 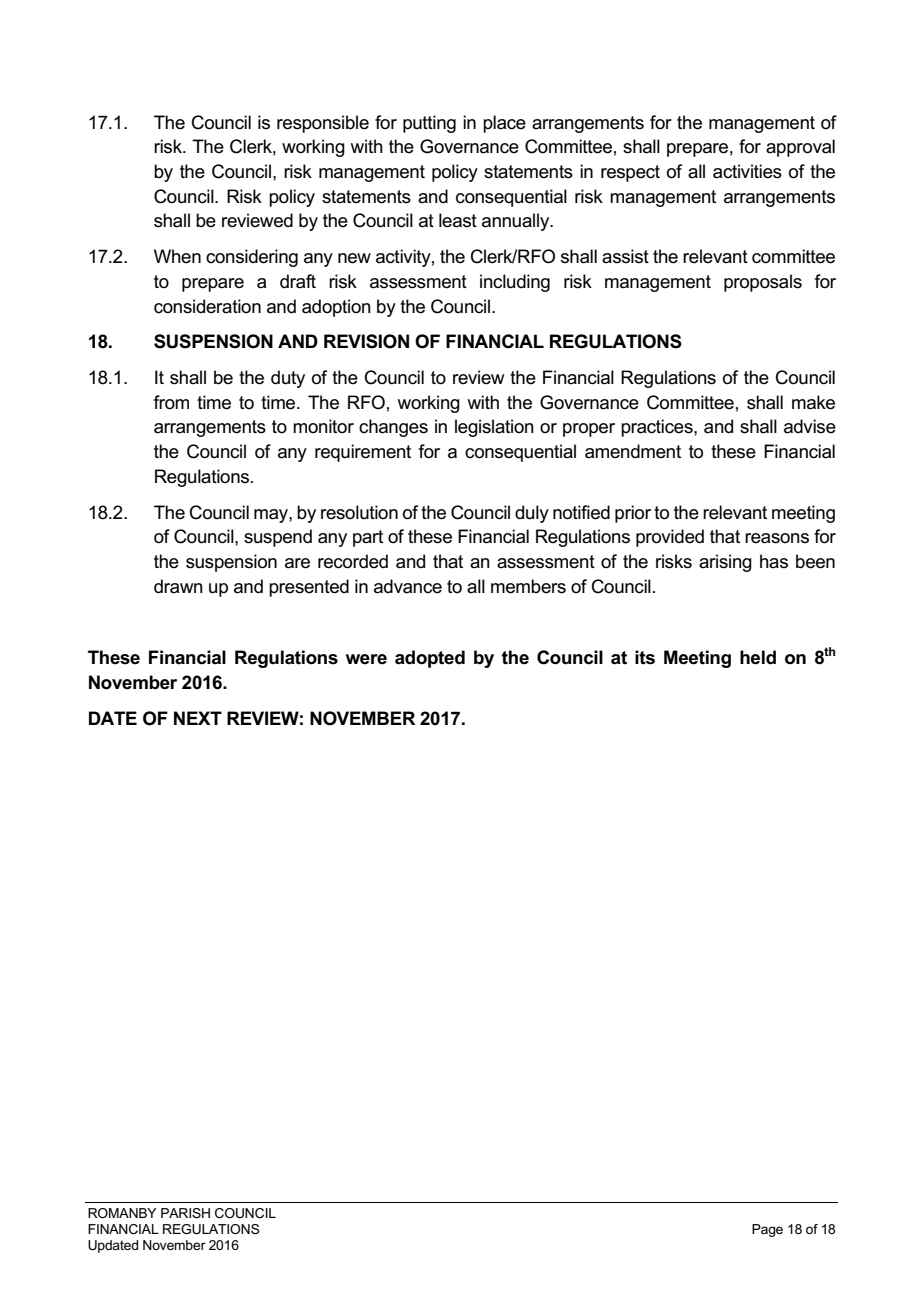 I want to click on PARISH, so click(x=185, y=1213).
